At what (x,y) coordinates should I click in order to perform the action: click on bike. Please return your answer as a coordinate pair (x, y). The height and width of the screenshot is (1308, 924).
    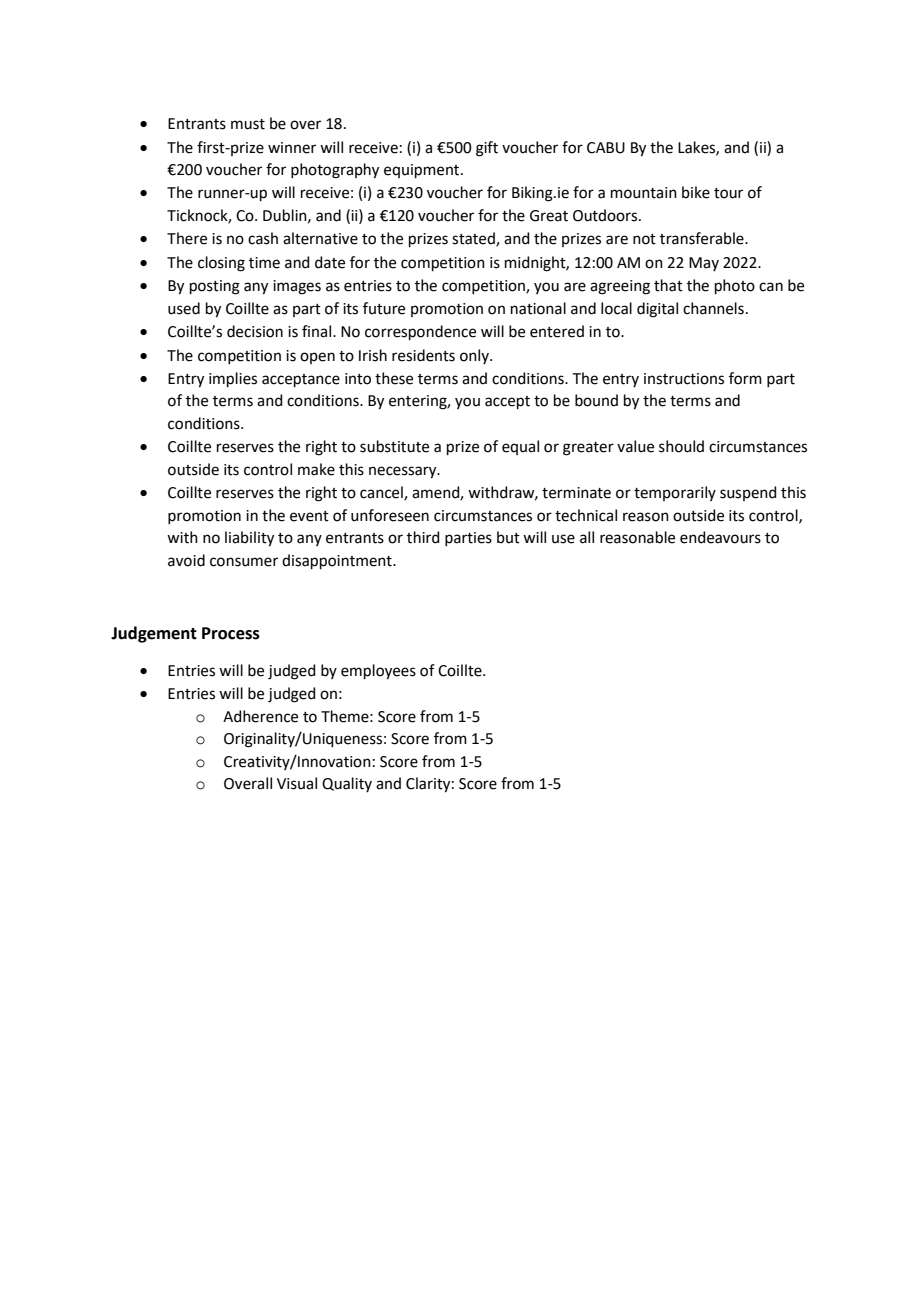
    Looking at the image, I should click on (696, 192).
